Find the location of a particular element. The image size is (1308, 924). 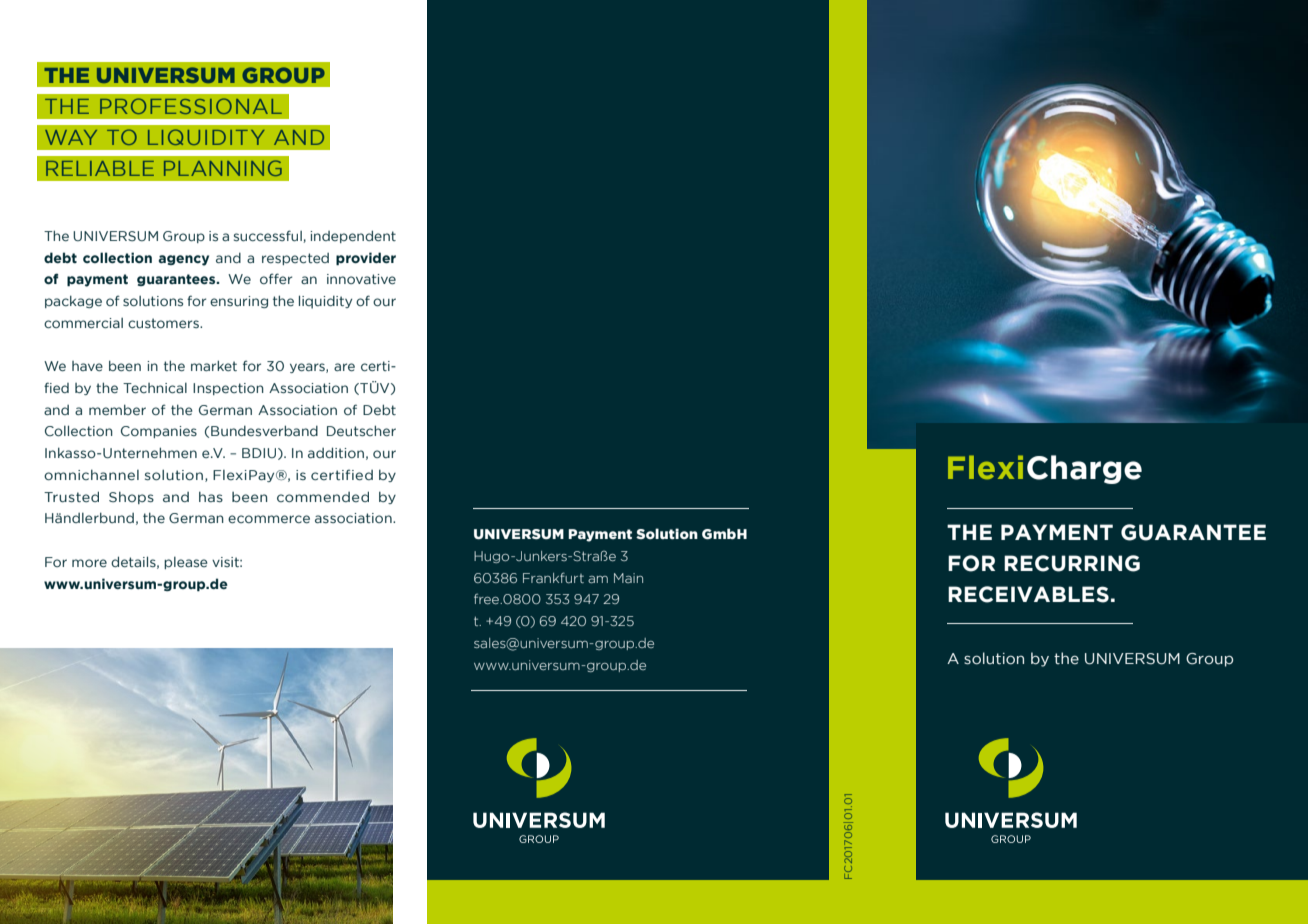

Companies is located at coordinates (159, 432).
